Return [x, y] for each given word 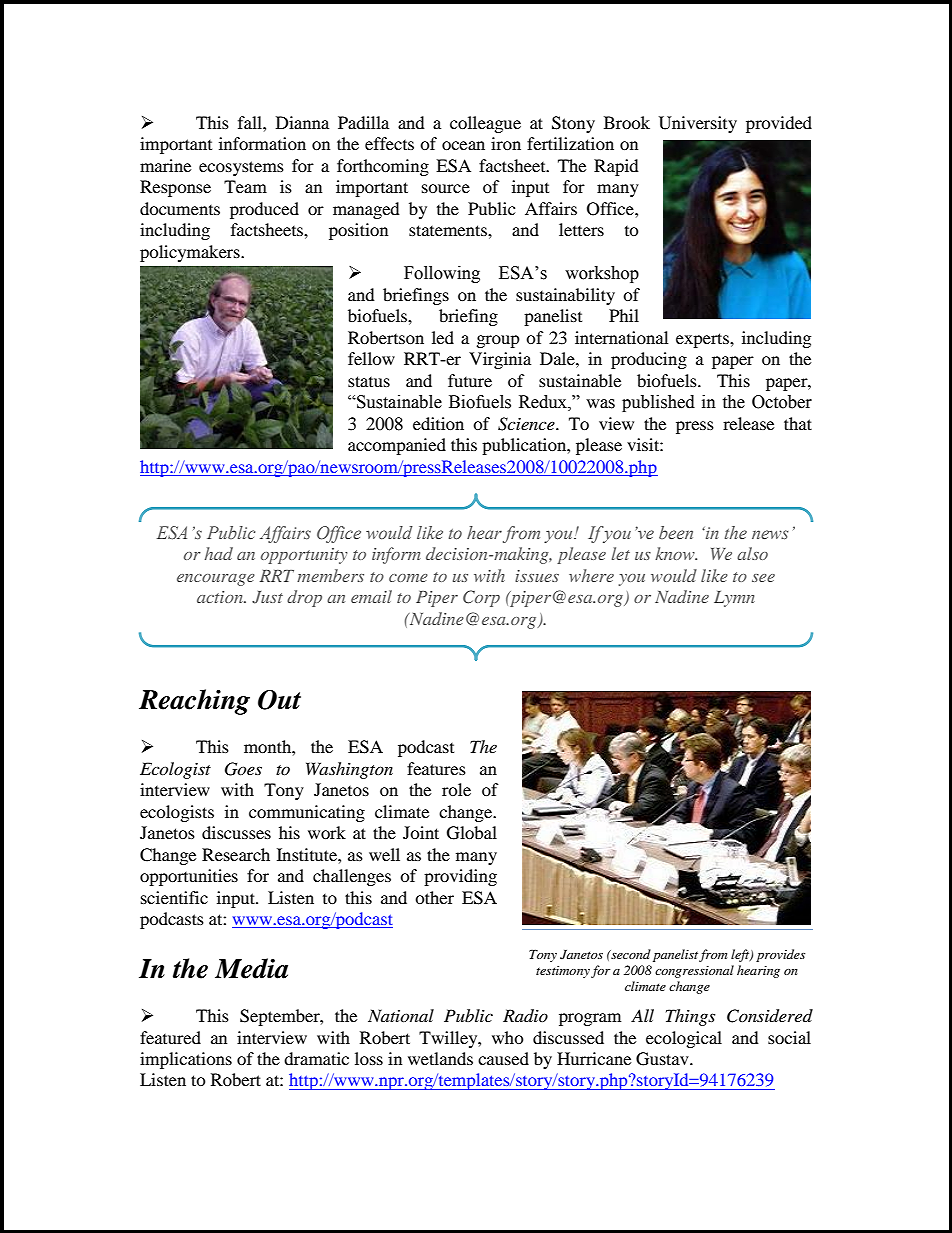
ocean [463, 145]
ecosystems [241, 168]
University [698, 124]
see [763, 578]
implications [186, 1060]
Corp [481, 598]
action [221, 597]
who [508, 1037]
